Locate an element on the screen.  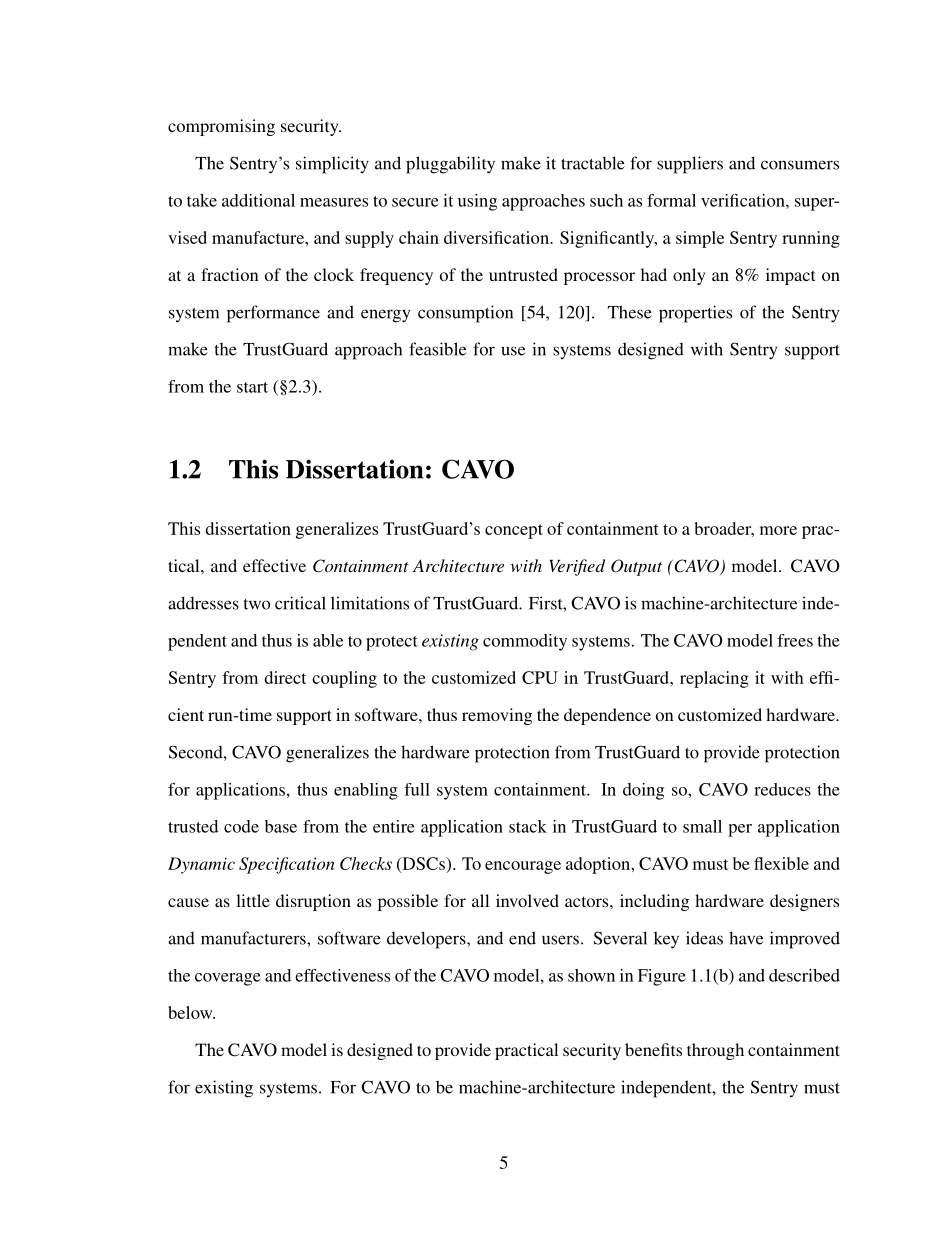
compromising is located at coordinates (221, 127).
